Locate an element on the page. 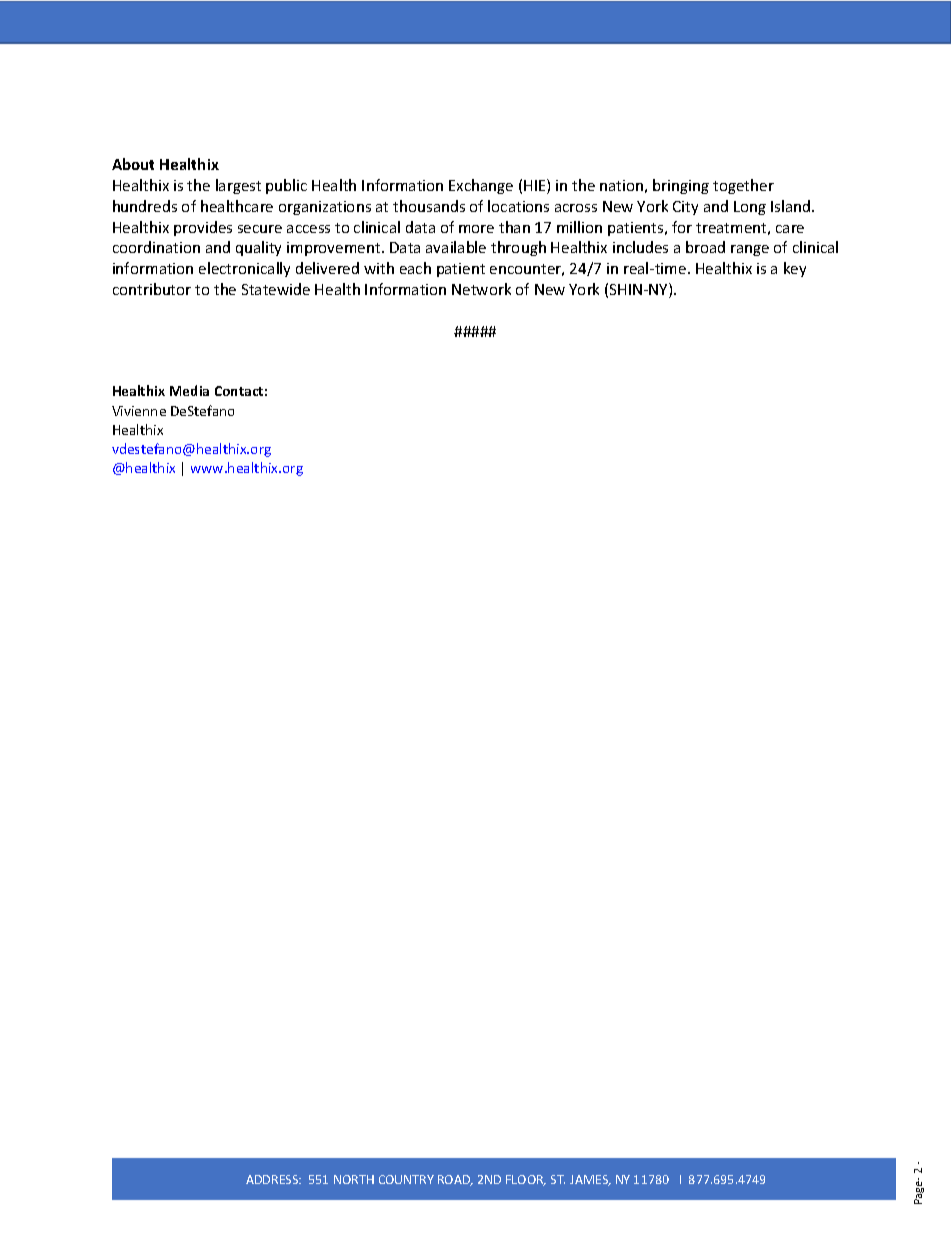 The height and width of the document is (1233, 952). Exchange is located at coordinates (481, 186).
